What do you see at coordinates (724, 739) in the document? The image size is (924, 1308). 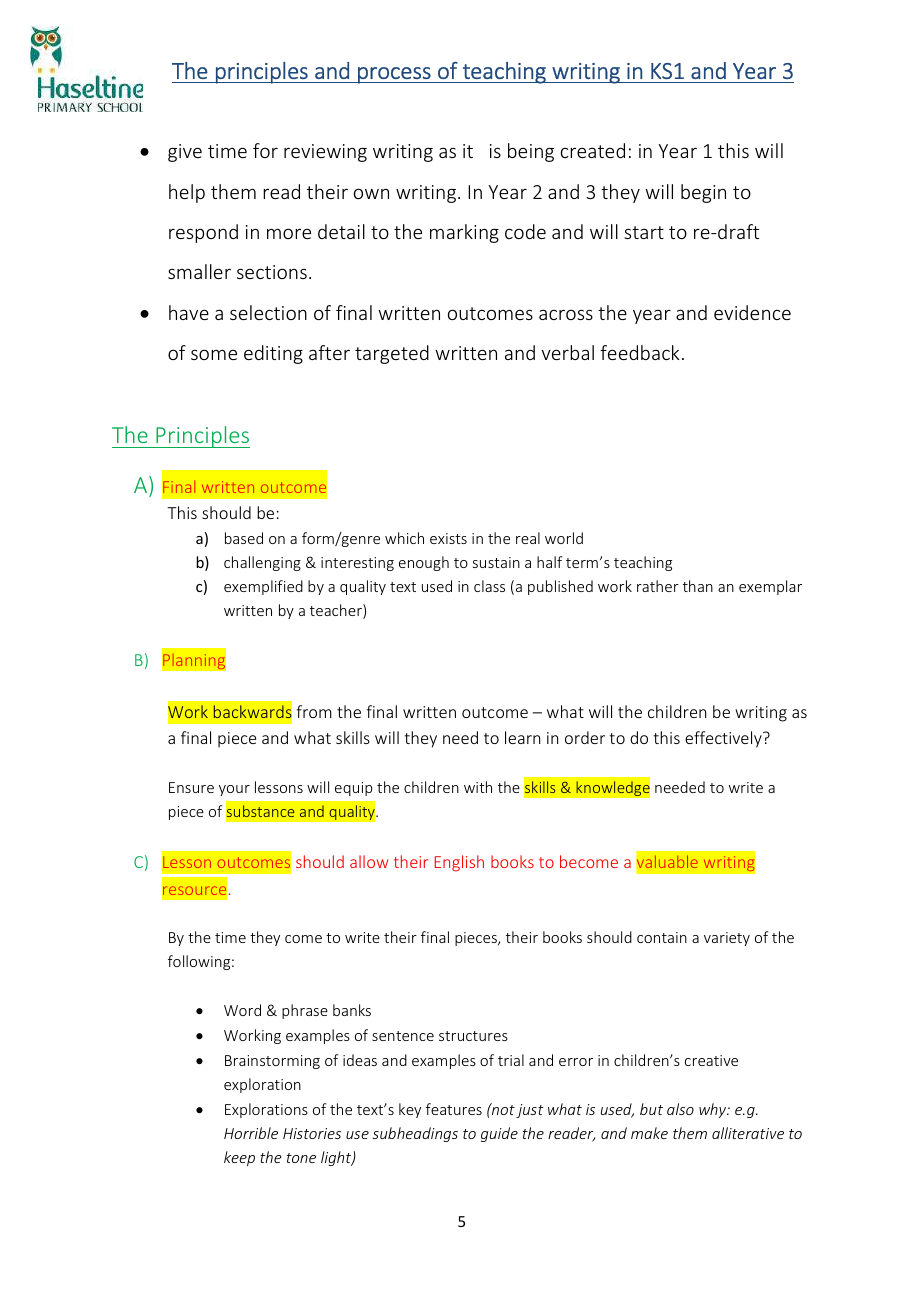 I see `effectively` at bounding box center [724, 739].
